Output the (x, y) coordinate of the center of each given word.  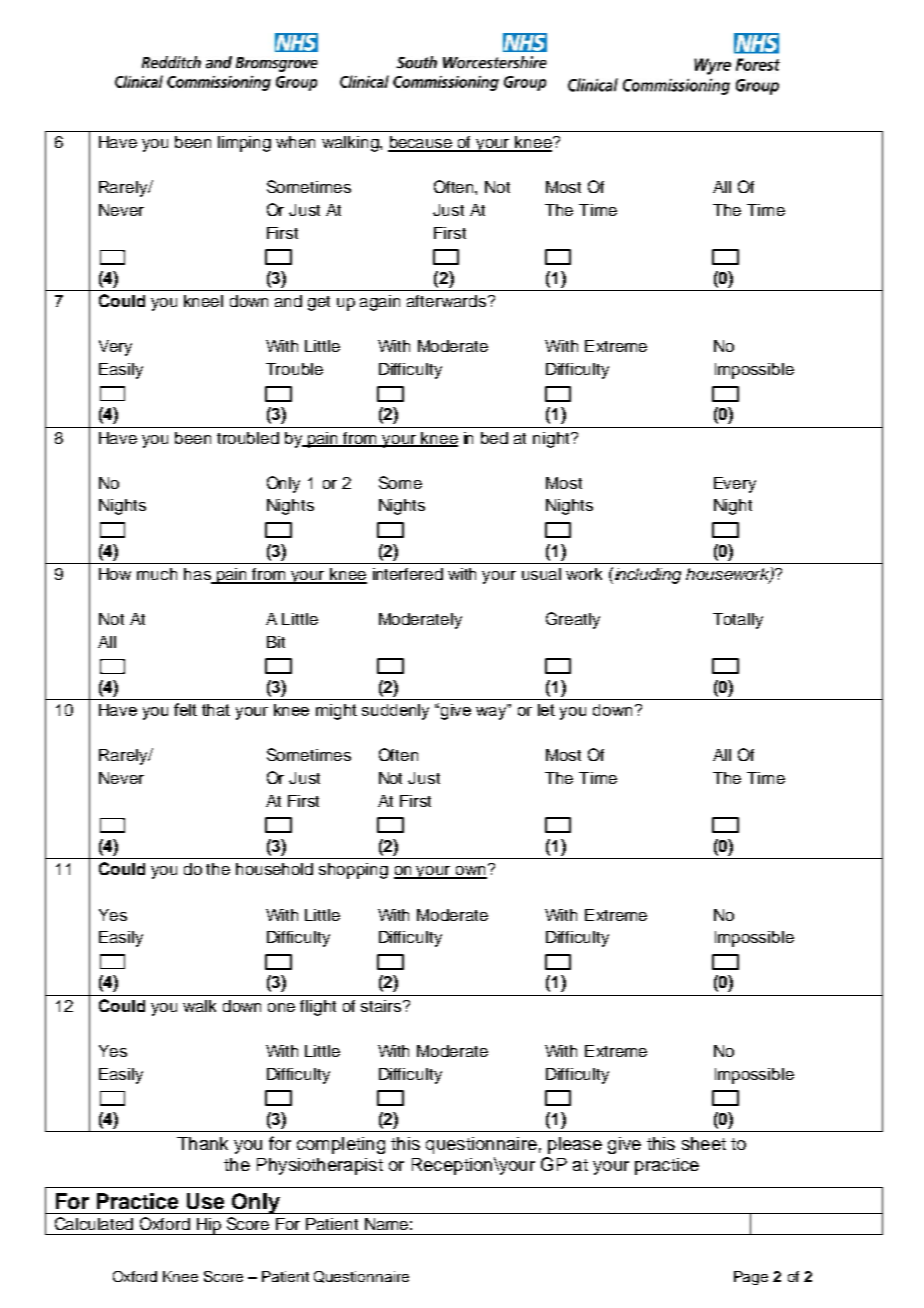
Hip (208, 1226)
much (157, 574)
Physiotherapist (320, 1166)
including (646, 575)
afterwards (446, 301)
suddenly (395, 712)
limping (244, 144)
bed (494, 438)
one (281, 1007)
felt (185, 709)
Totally (738, 621)
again (380, 303)
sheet (704, 1143)
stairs (382, 1006)
